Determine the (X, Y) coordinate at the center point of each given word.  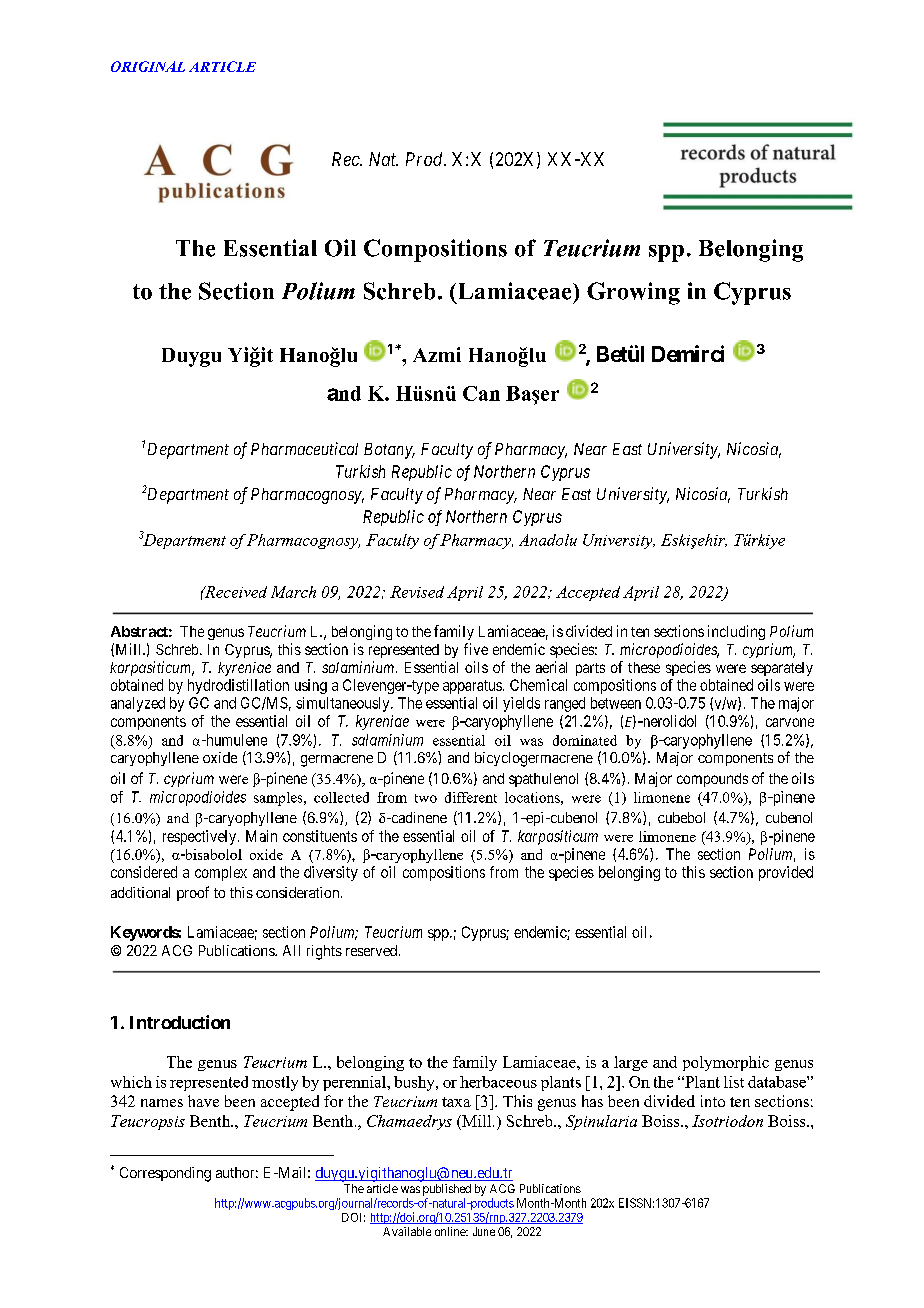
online (451, 1231)
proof (193, 893)
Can (481, 393)
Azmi (437, 354)
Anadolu (548, 540)
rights (324, 952)
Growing (633, 293)
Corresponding (165, 1174)
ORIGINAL (148, 66)
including (736, 632)
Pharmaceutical (304, 448)
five (476, 649)
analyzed (138, 704)
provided (786, 873)
